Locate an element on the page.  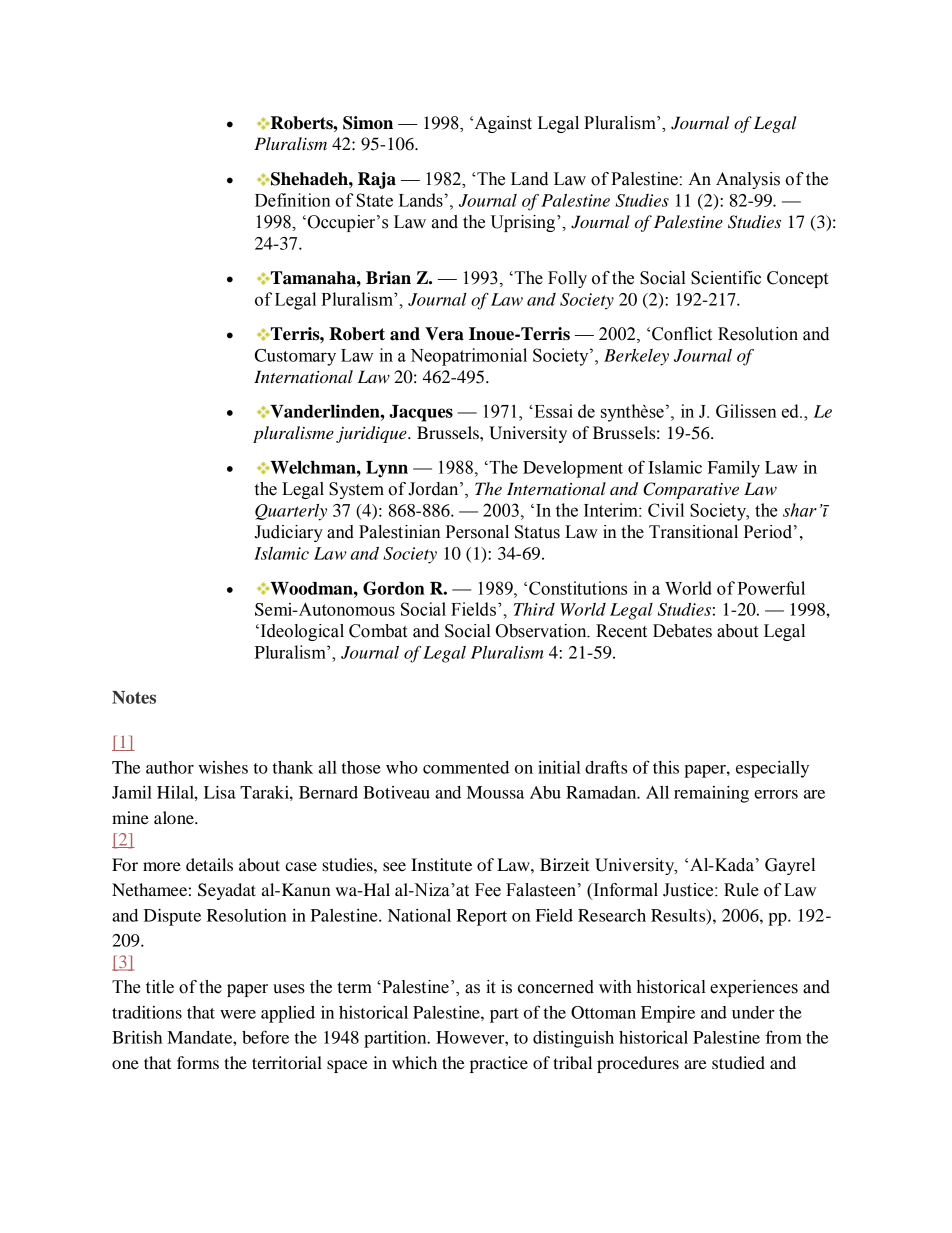
Moussa is located at coordinates (495, 792).
